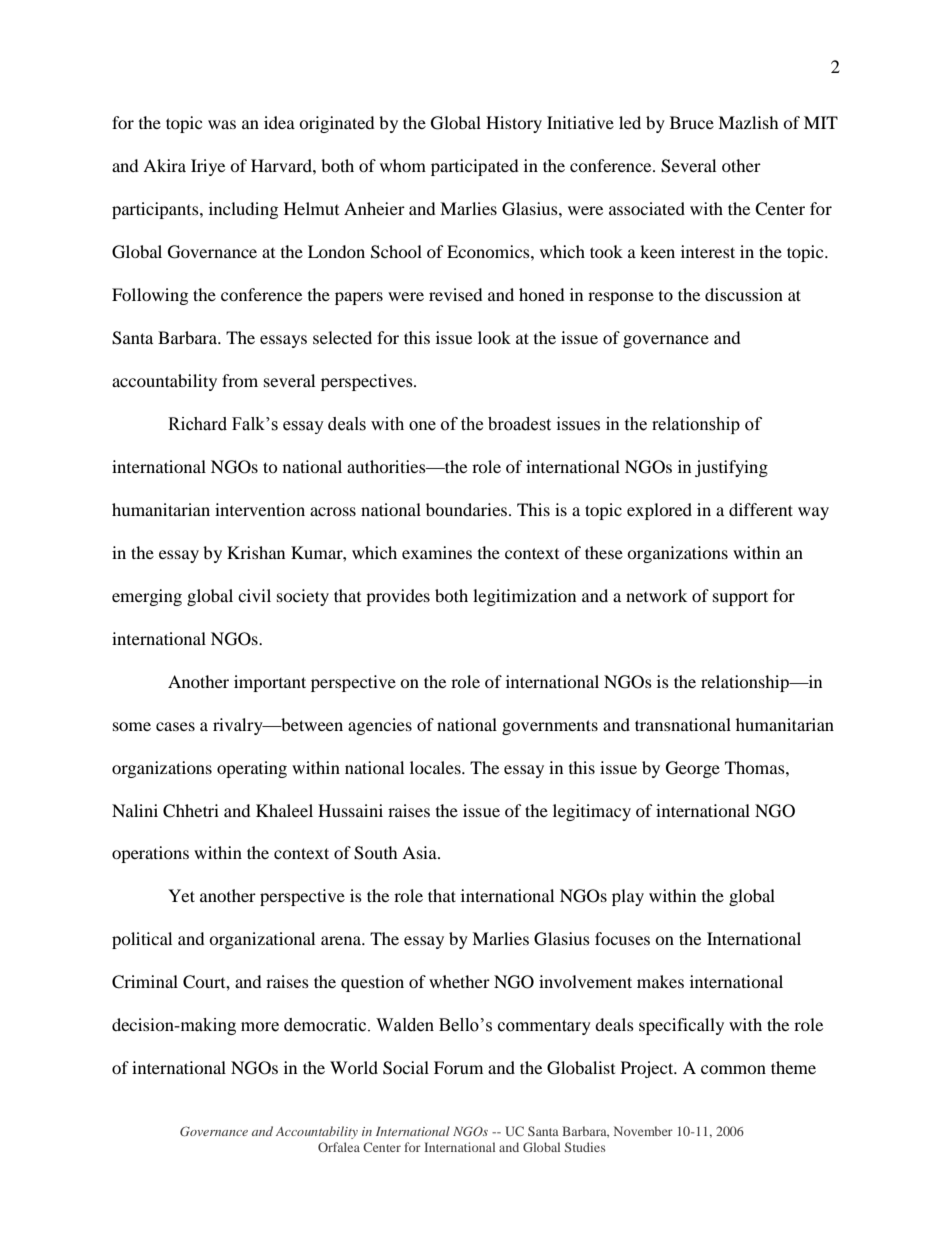 This screenshot has height=1233, width=952. Describe the element at coordinates (475, 167) in the screenshot. I see `participated` at that location.
